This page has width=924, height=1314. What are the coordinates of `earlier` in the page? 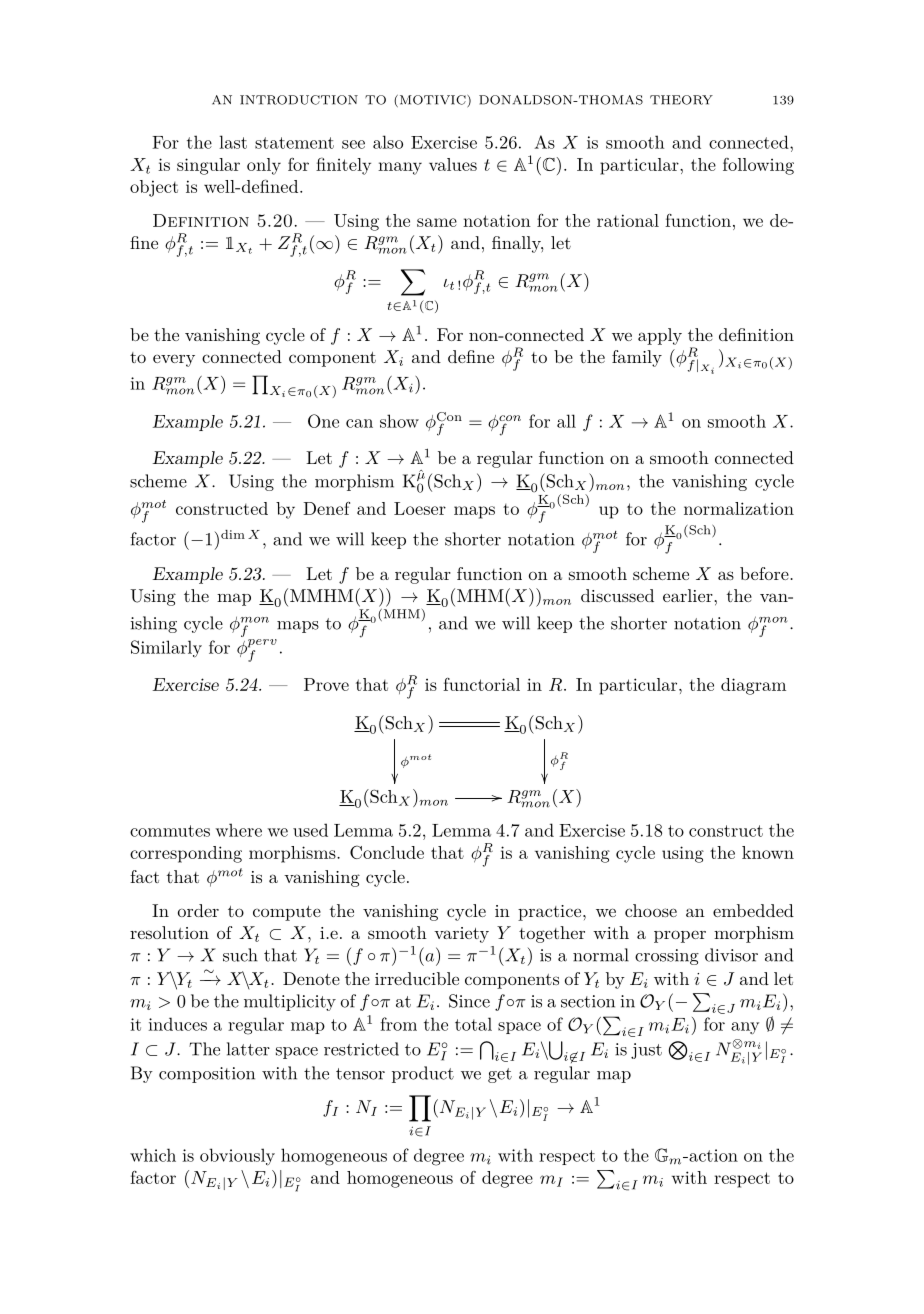 It's located at (689, 595).
